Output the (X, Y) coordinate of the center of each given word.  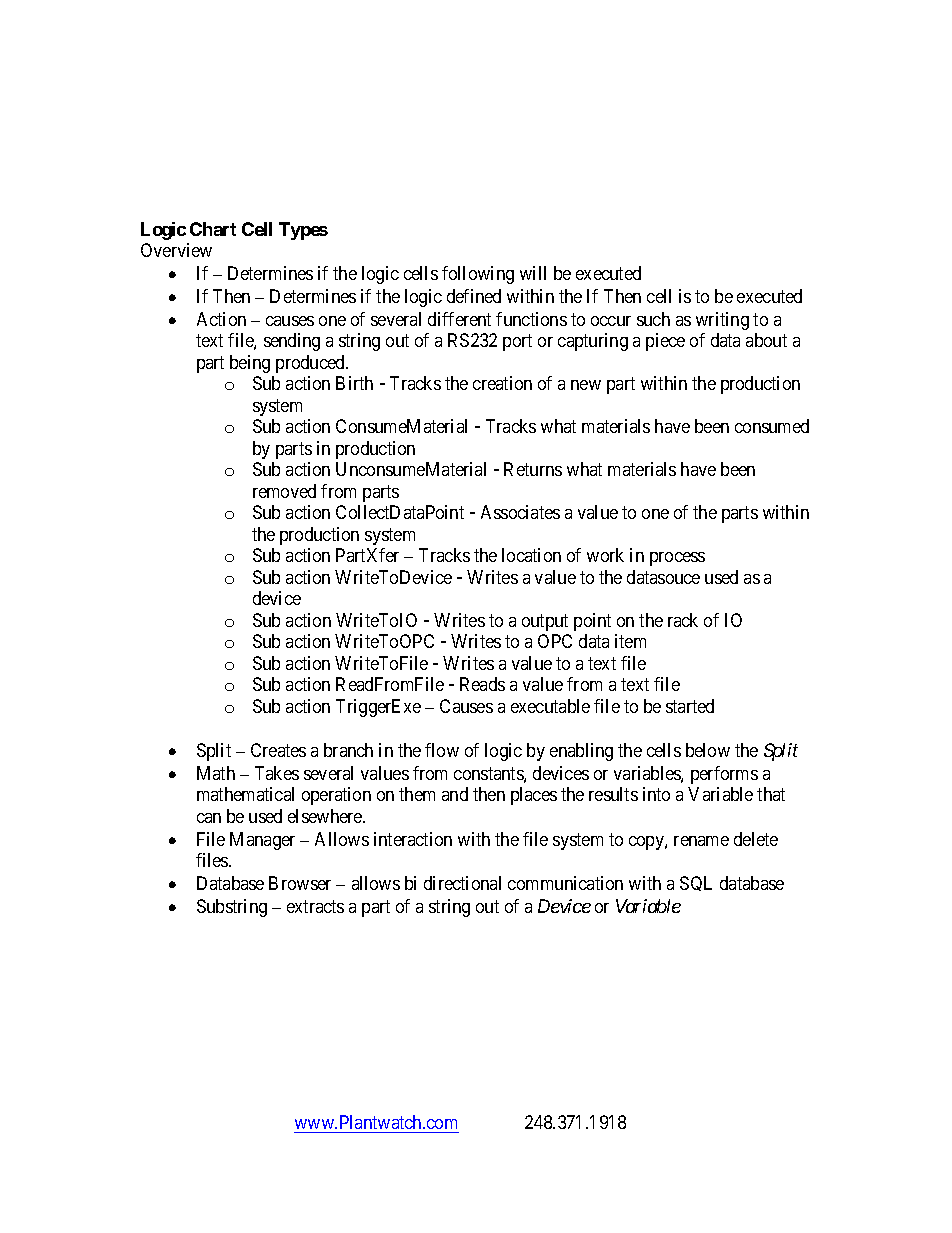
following (478, 275)
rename (701, 841)
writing (722, 321)
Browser (300, 883)
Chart (213, 229)
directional (462, 883)
